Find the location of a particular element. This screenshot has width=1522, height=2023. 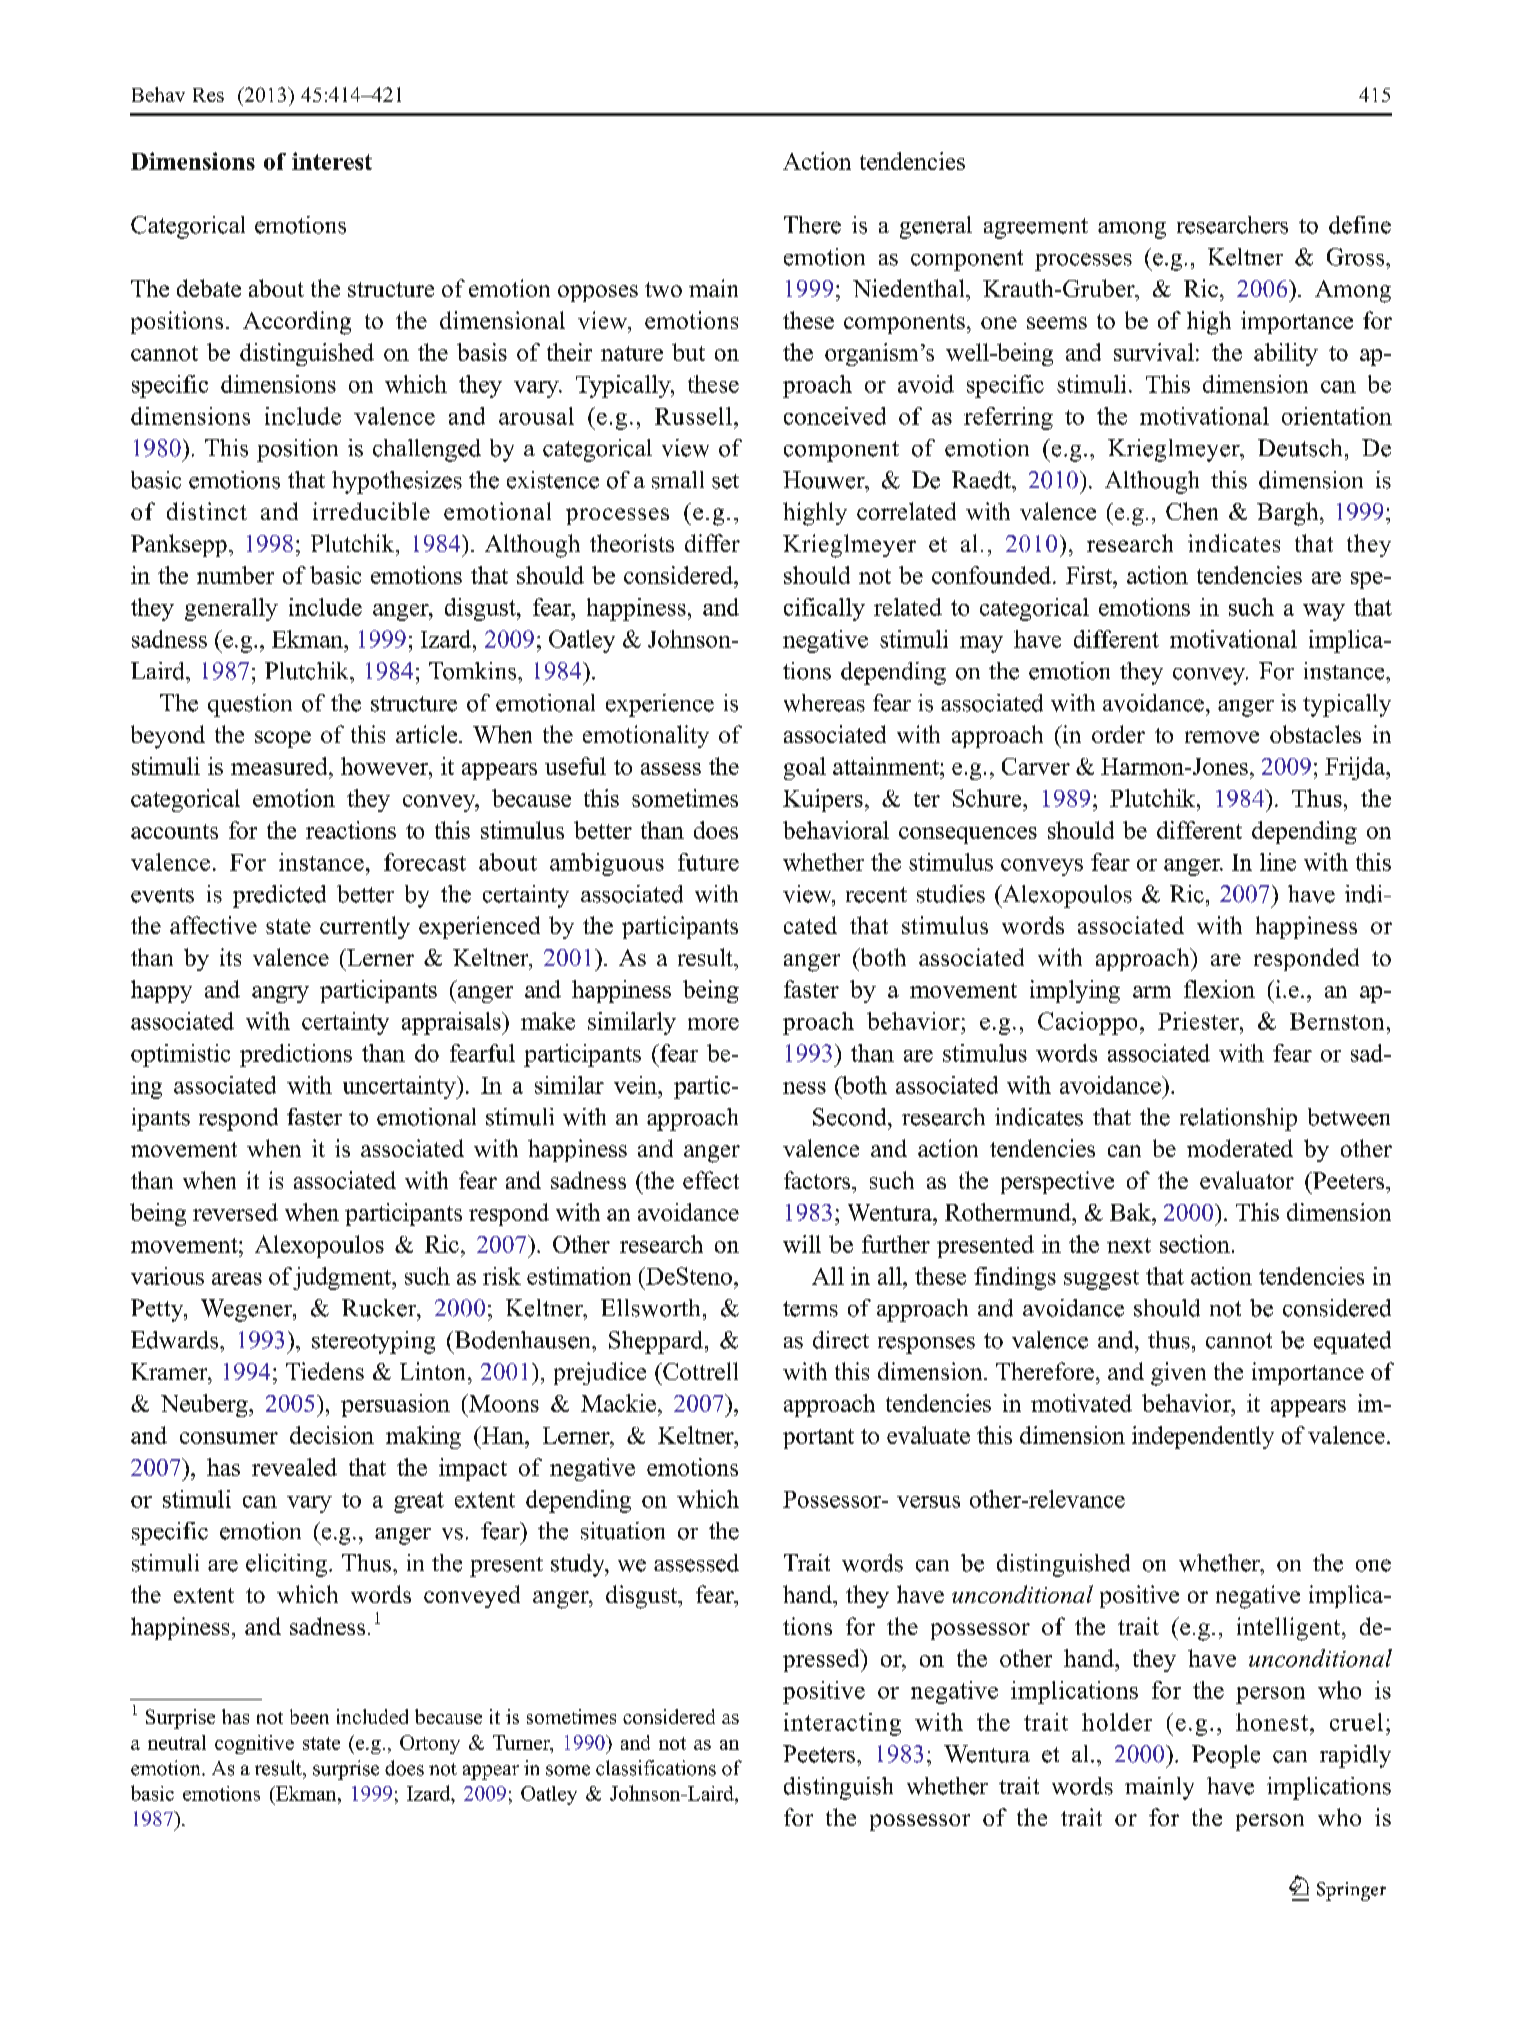

more is located at coordinates (713, 1024).
